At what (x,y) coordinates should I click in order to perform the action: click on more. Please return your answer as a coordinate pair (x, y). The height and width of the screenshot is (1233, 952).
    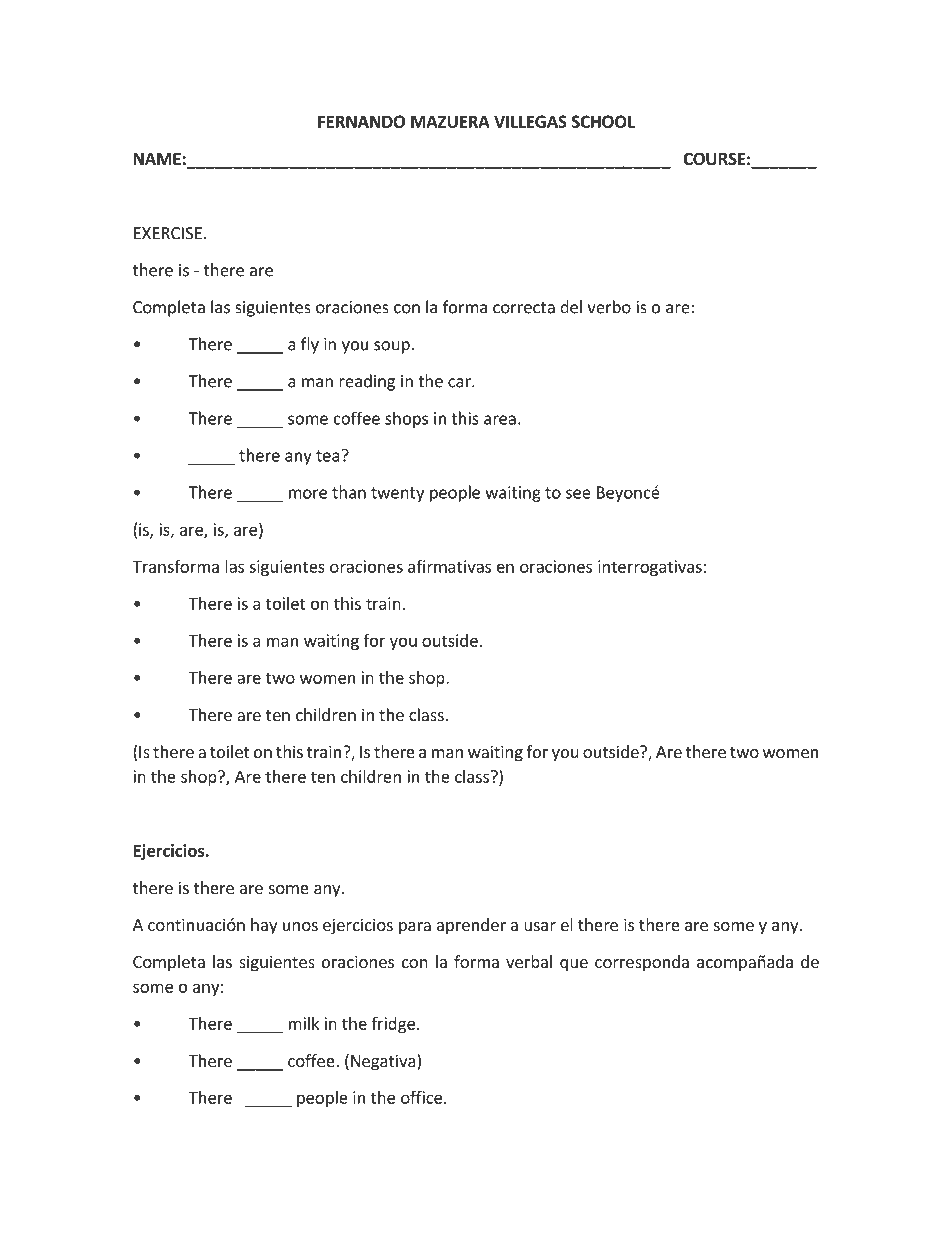
    Looking at the image, I should click on (308, 494).
